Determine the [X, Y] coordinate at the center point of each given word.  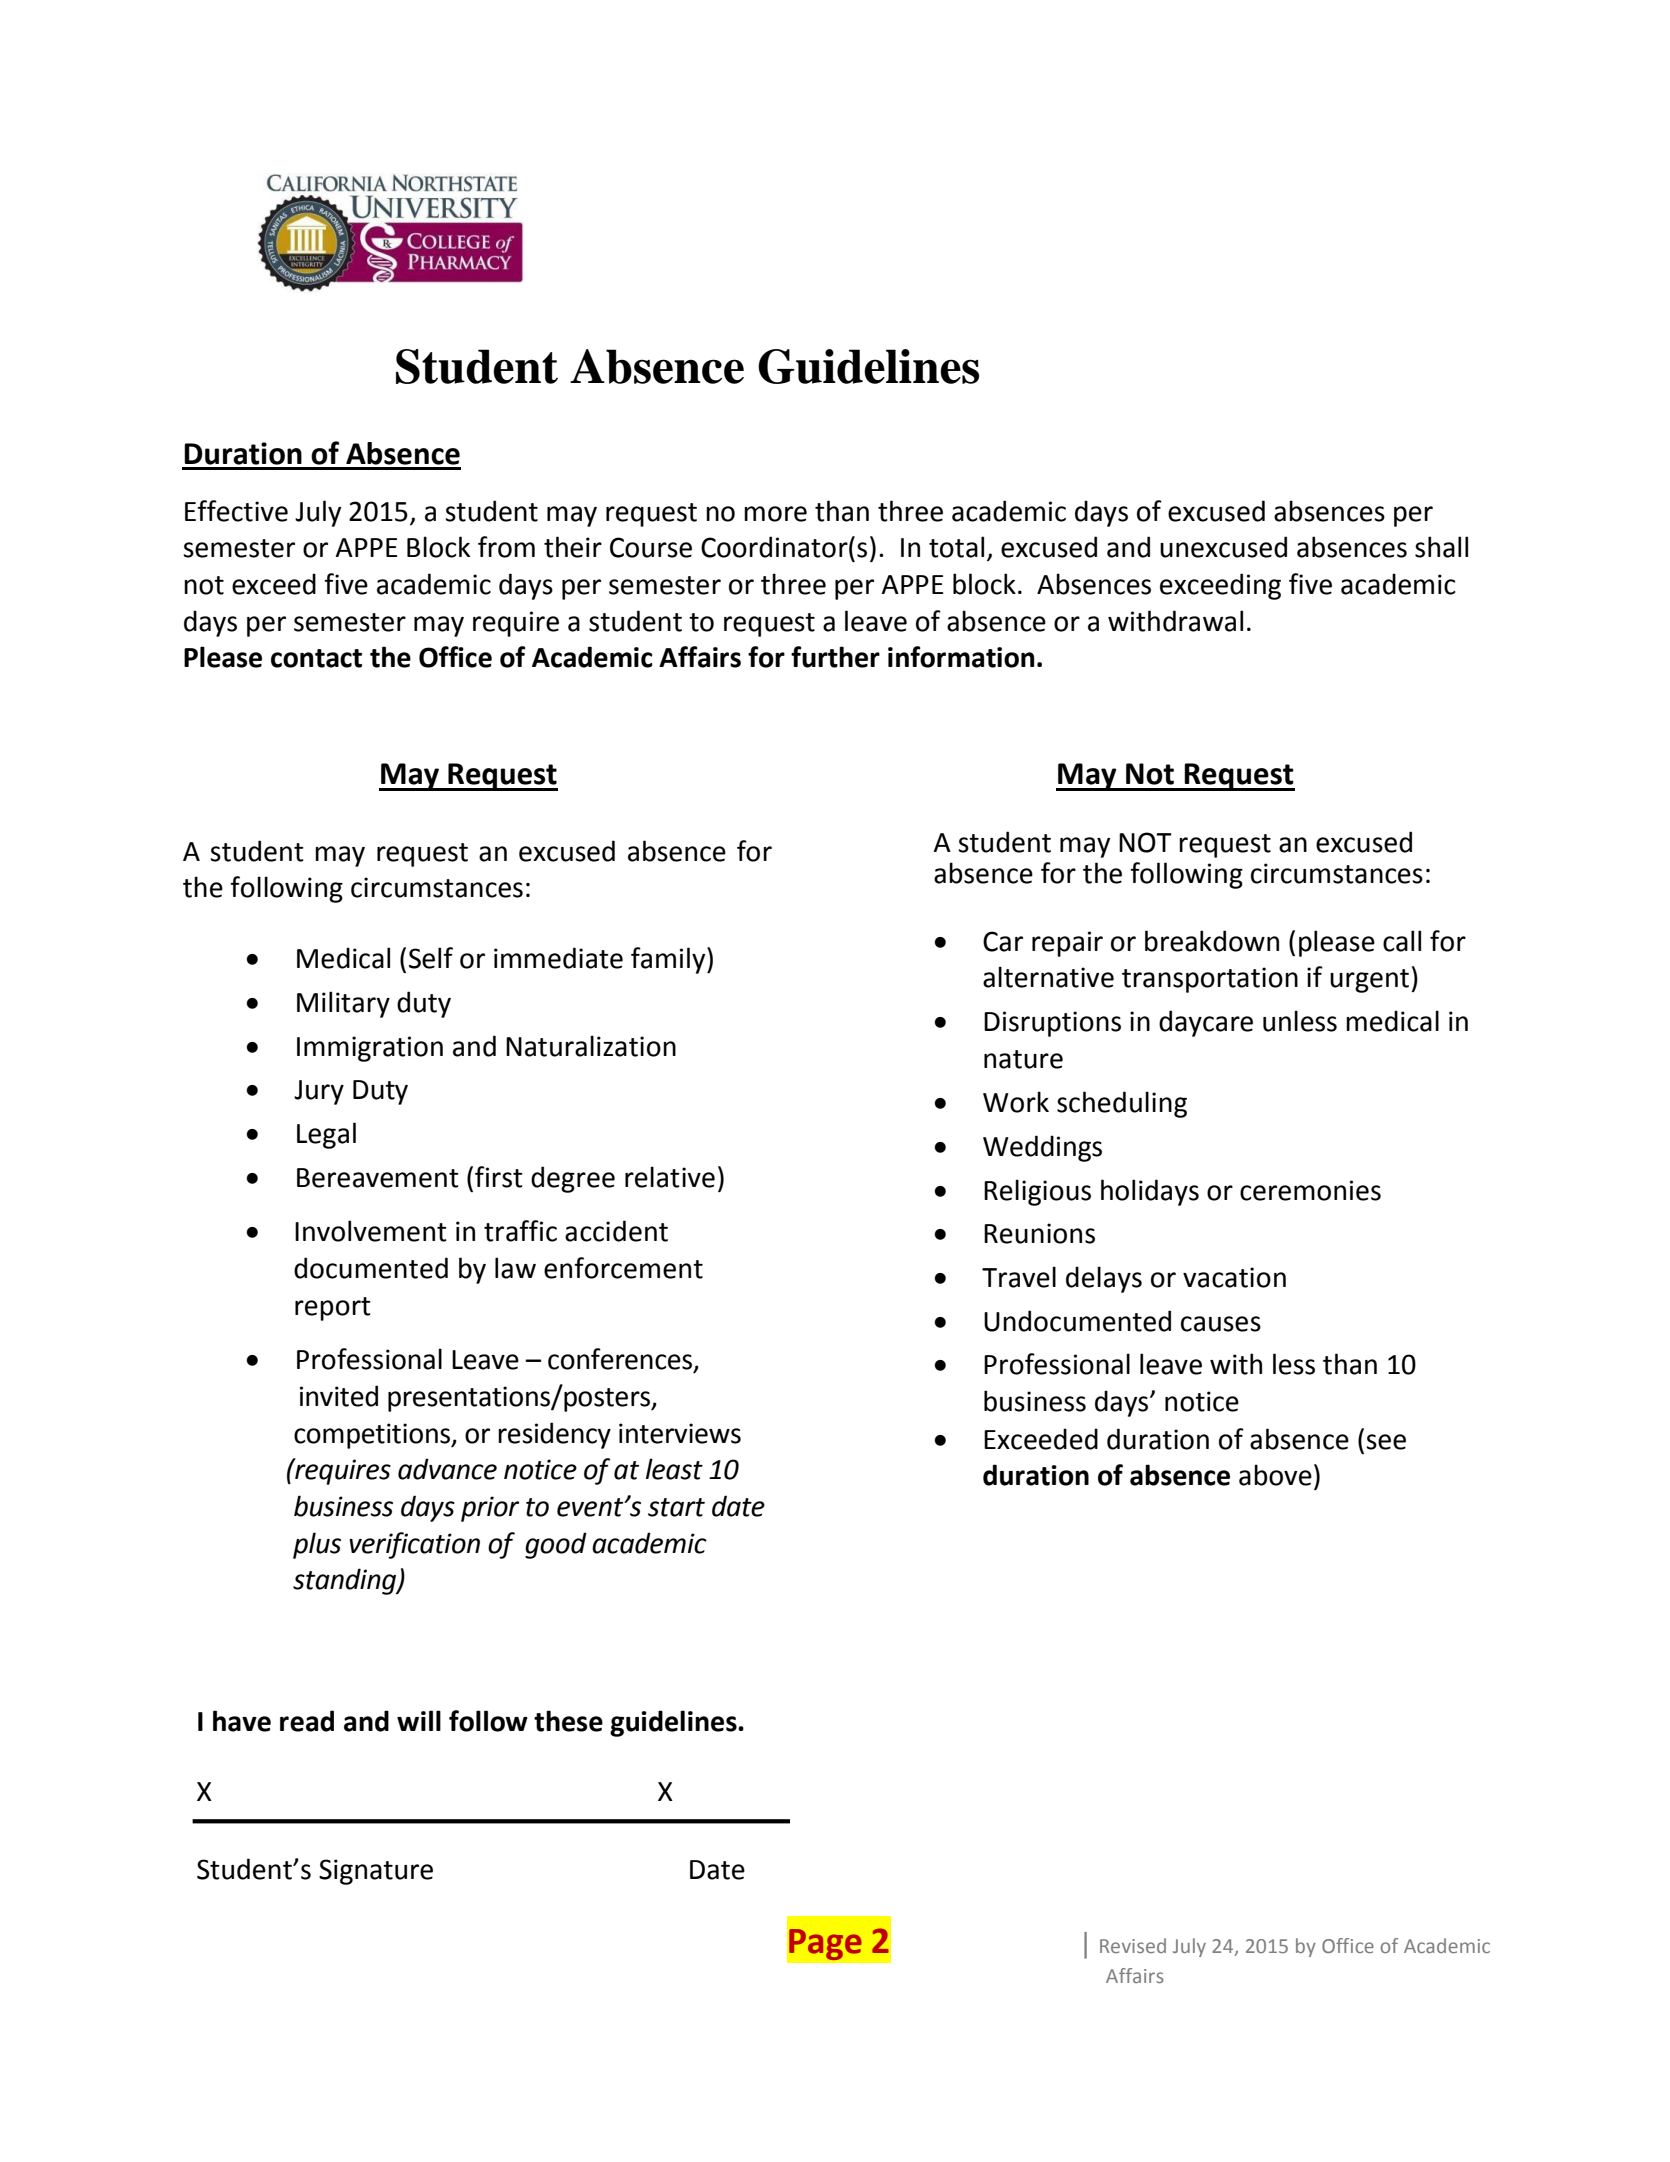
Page [825, 1944]
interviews [680, 1433]
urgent [1371, 981]
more [775, 514]
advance [447, 1469]
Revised [1133, 1945]
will [419, 1720]
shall [1441, 547]
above [1275, 1475]
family [669, 960]
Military [343, 1004]
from [506, 547]
